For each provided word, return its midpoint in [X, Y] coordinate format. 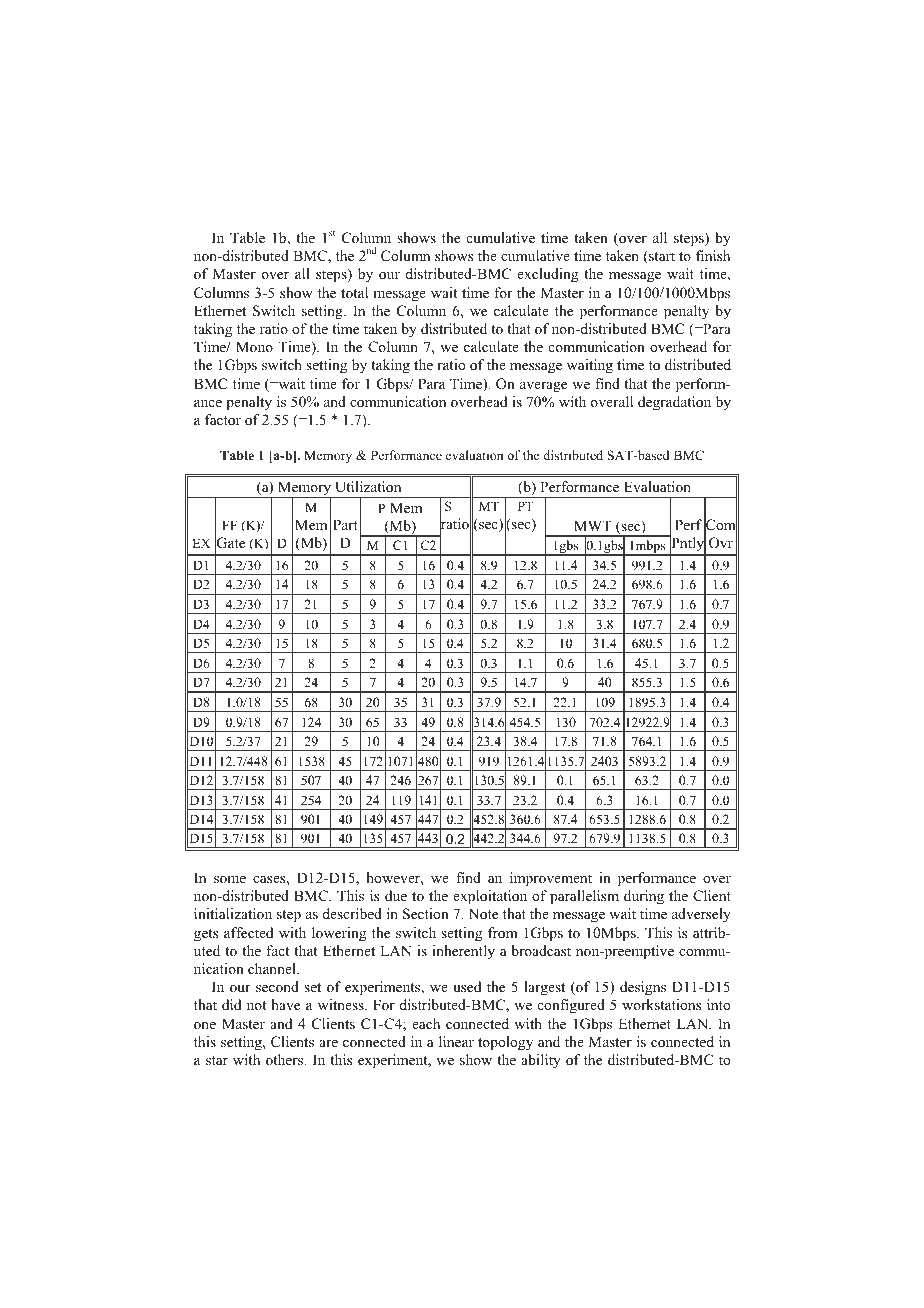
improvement [551, 879]
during [644, 897]
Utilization [368, 487]
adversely [701, 915]
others [286, 1059]
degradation [674, 403]
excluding [547, 275]
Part [345, 524]
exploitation [490, 897]
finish [713, 255]
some [230, 879]
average [543, 387]
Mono [254, 346]
